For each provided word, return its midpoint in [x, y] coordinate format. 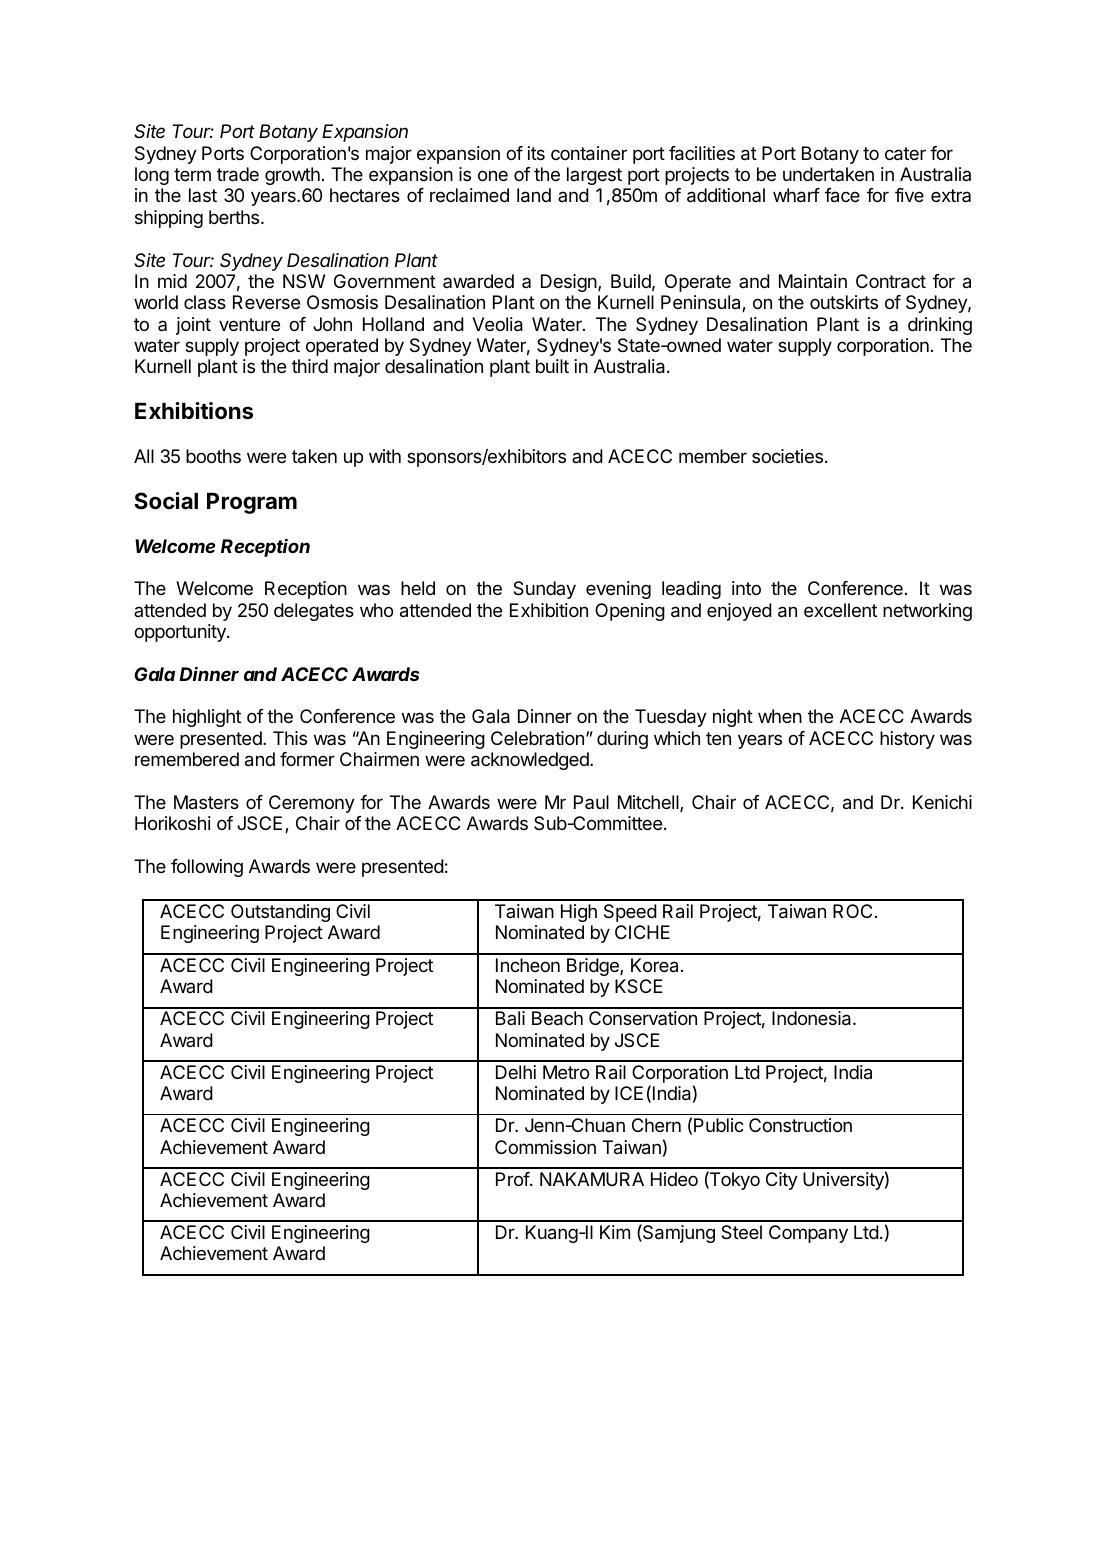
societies [789, 456]
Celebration [537, 738]
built [552, 366]
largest [594, 176]
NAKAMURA [592, 1179]
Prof [513, 1179]
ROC [852, 911]
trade [238, 174]
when [780, 716]
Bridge [594, 967]
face [842, 195]
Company [808, 1234]
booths [213, 456]
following [207, 868]
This [290, 738]
